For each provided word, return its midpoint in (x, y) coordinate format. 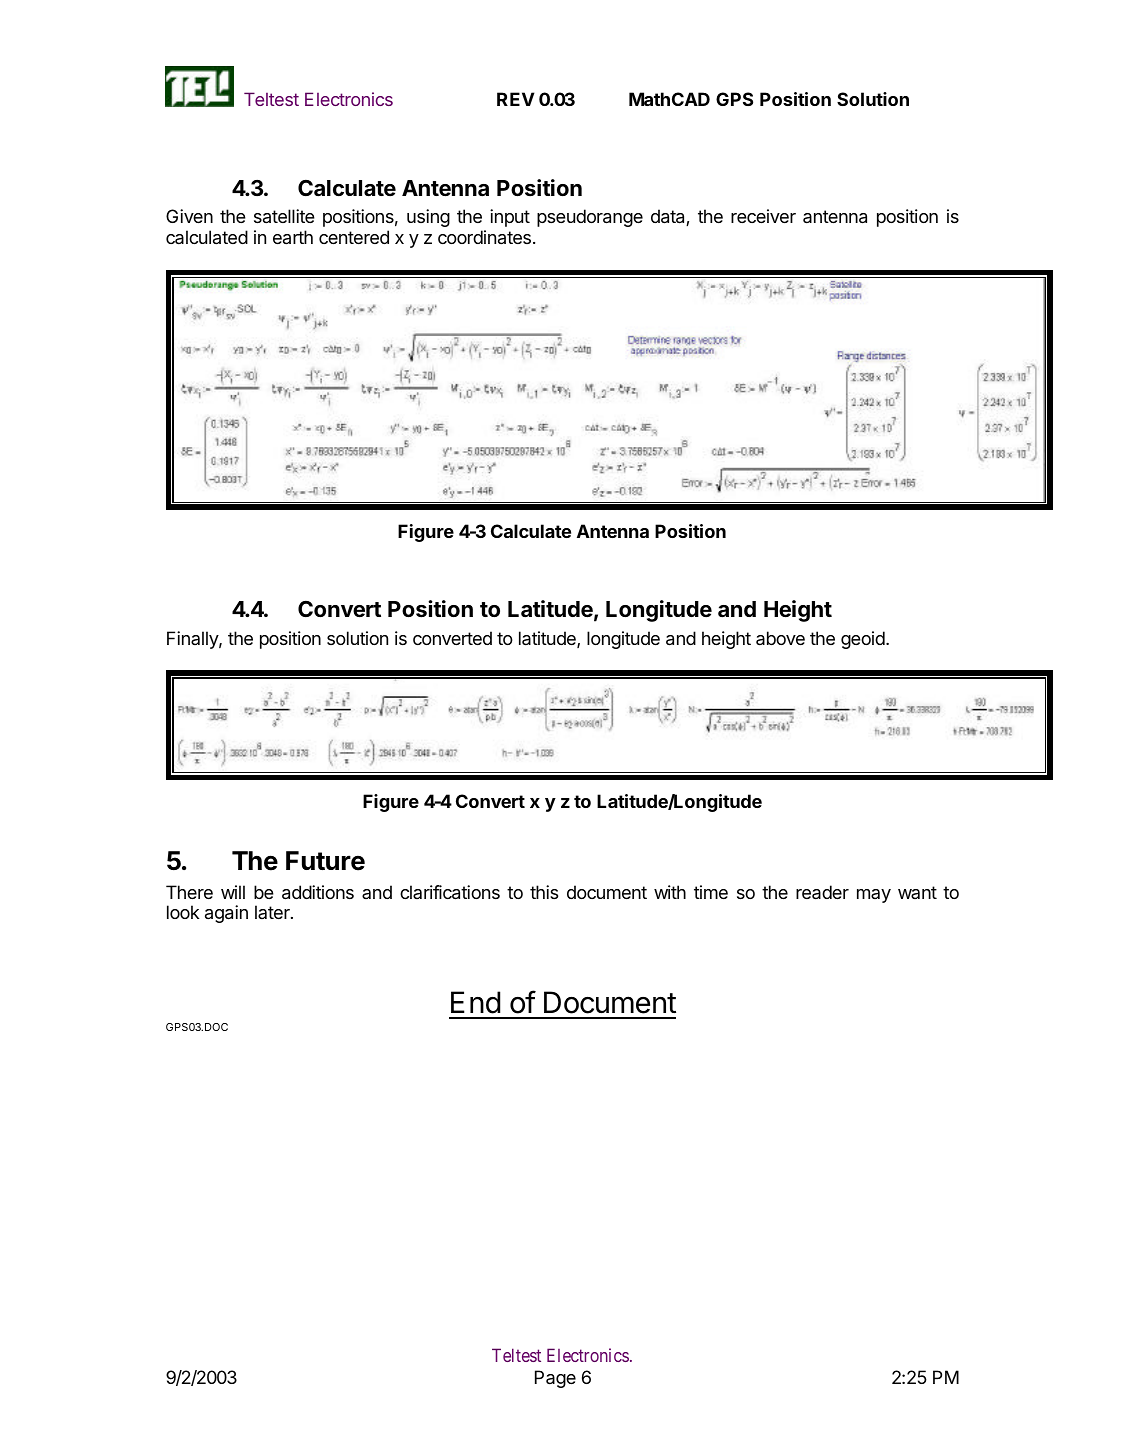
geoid (864, 640)
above (780, 638)
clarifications (450, 892)
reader (822, 892)
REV (516, 99)
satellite (284, 216)
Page (555, 1379)
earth (293, 237)
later (273, 912)
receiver (763, 216)
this (544, 892)
